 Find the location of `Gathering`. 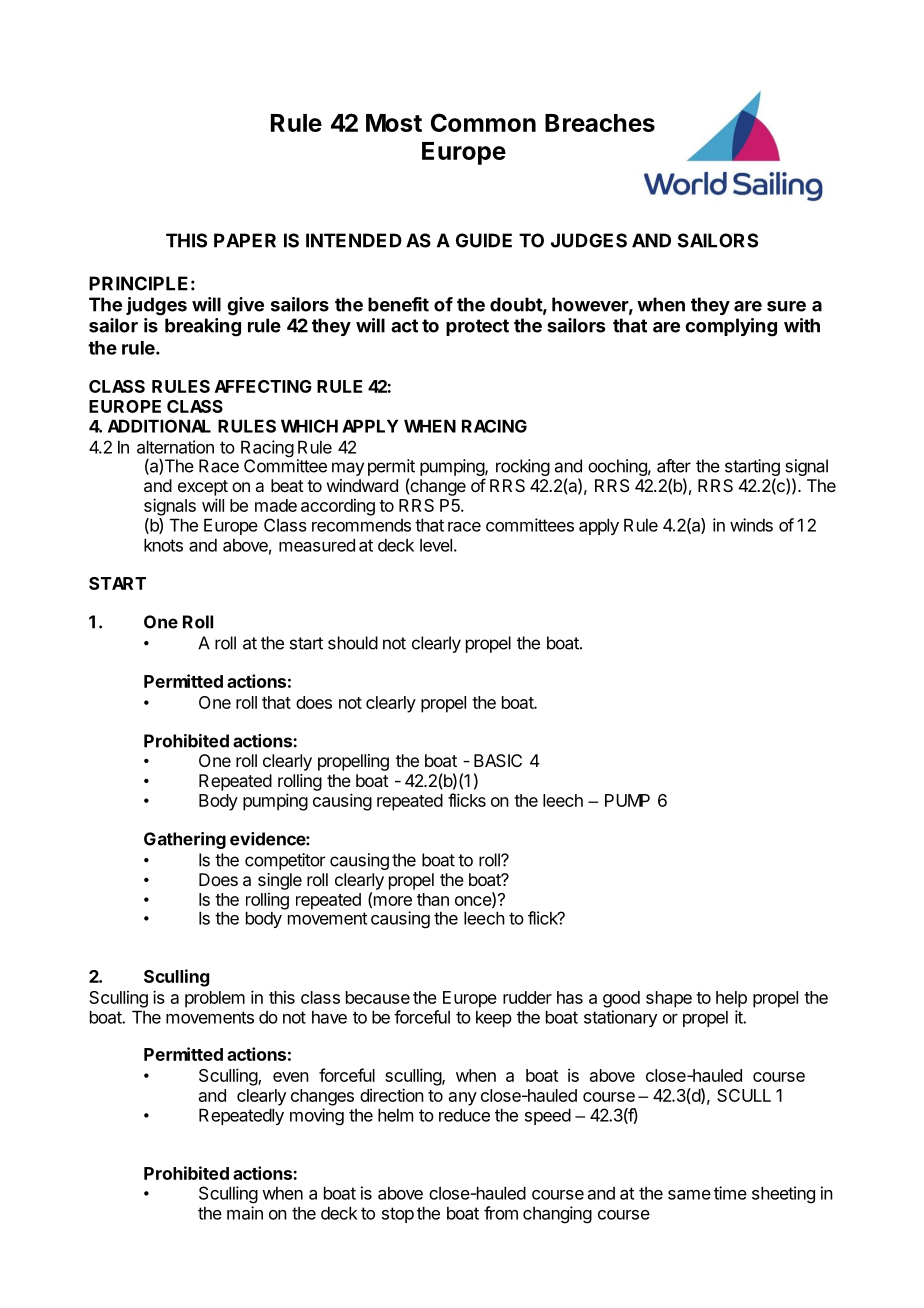

Gathering is located at coordinates (185, 840).
